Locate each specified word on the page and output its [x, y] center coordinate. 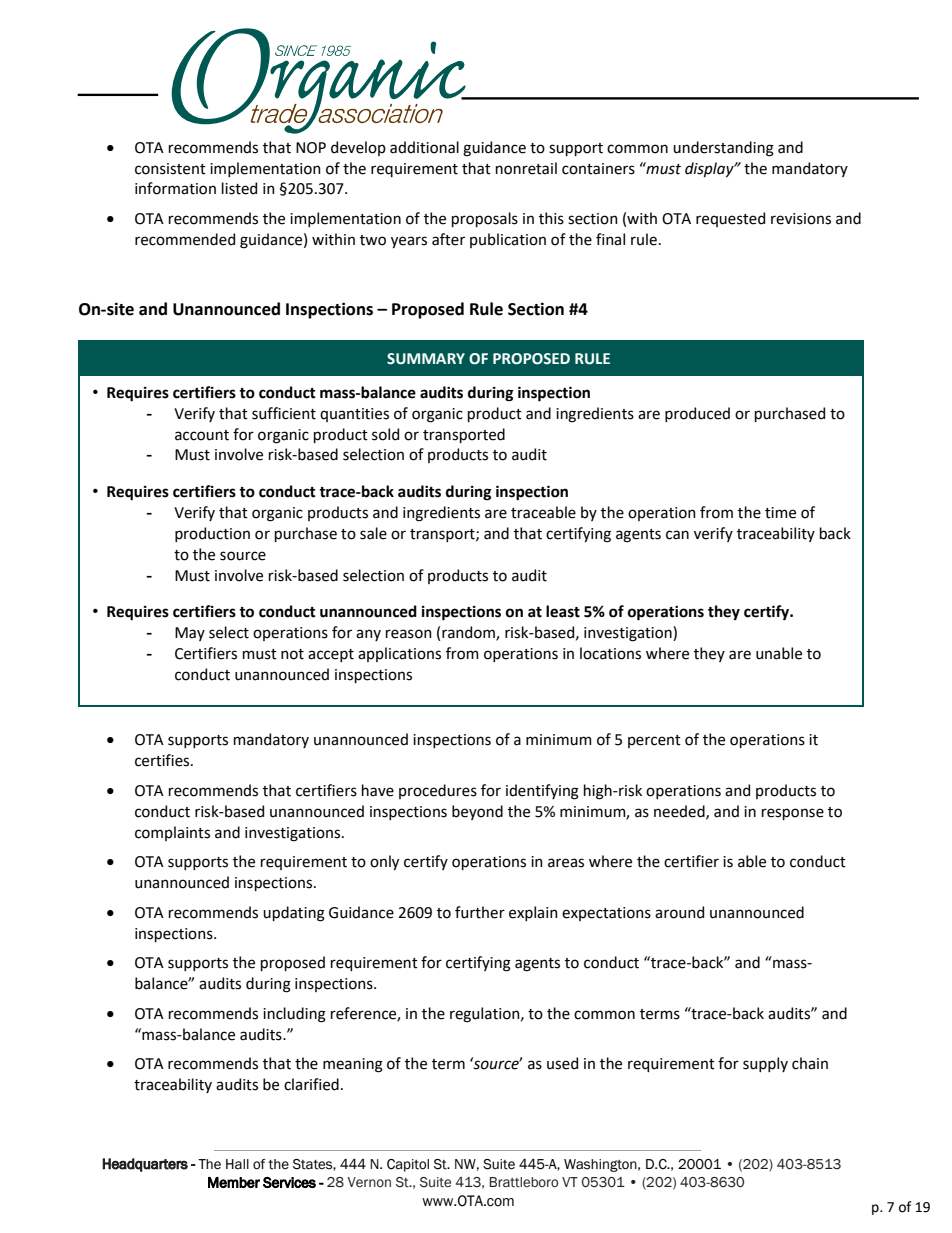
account [202, 435]
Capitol [408, 1165]
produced [697, 414]
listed [239, 188]
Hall [237, 1164]
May [190, 634]
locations [610, 653]
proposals [485, 219]
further [480, 912]
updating [294, 914]
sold [385, 434]
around [679, 912]
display [710, 169]
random [469, 633]
